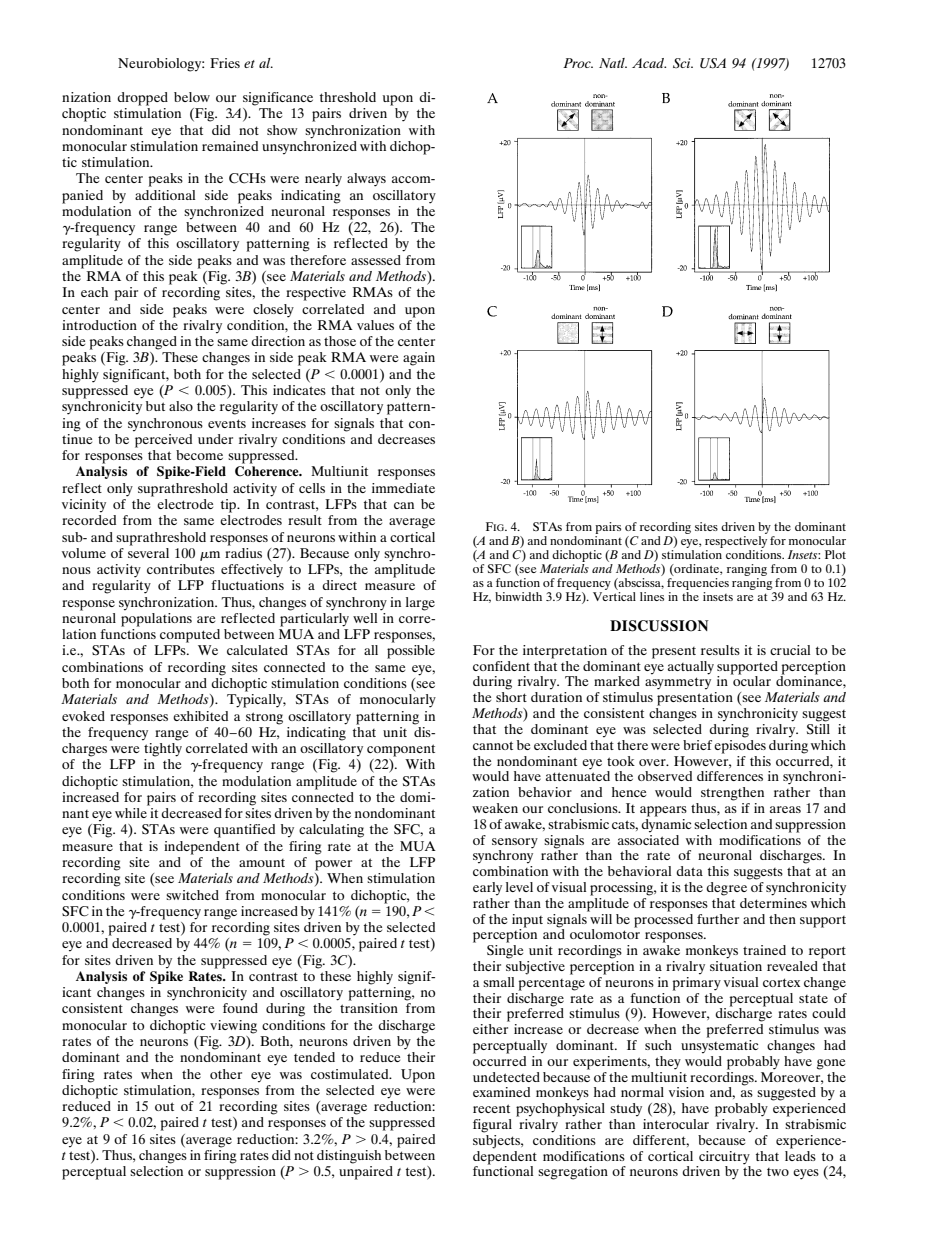 This document has width=952, height=1233. I want to click on always, so click(366, 180).
